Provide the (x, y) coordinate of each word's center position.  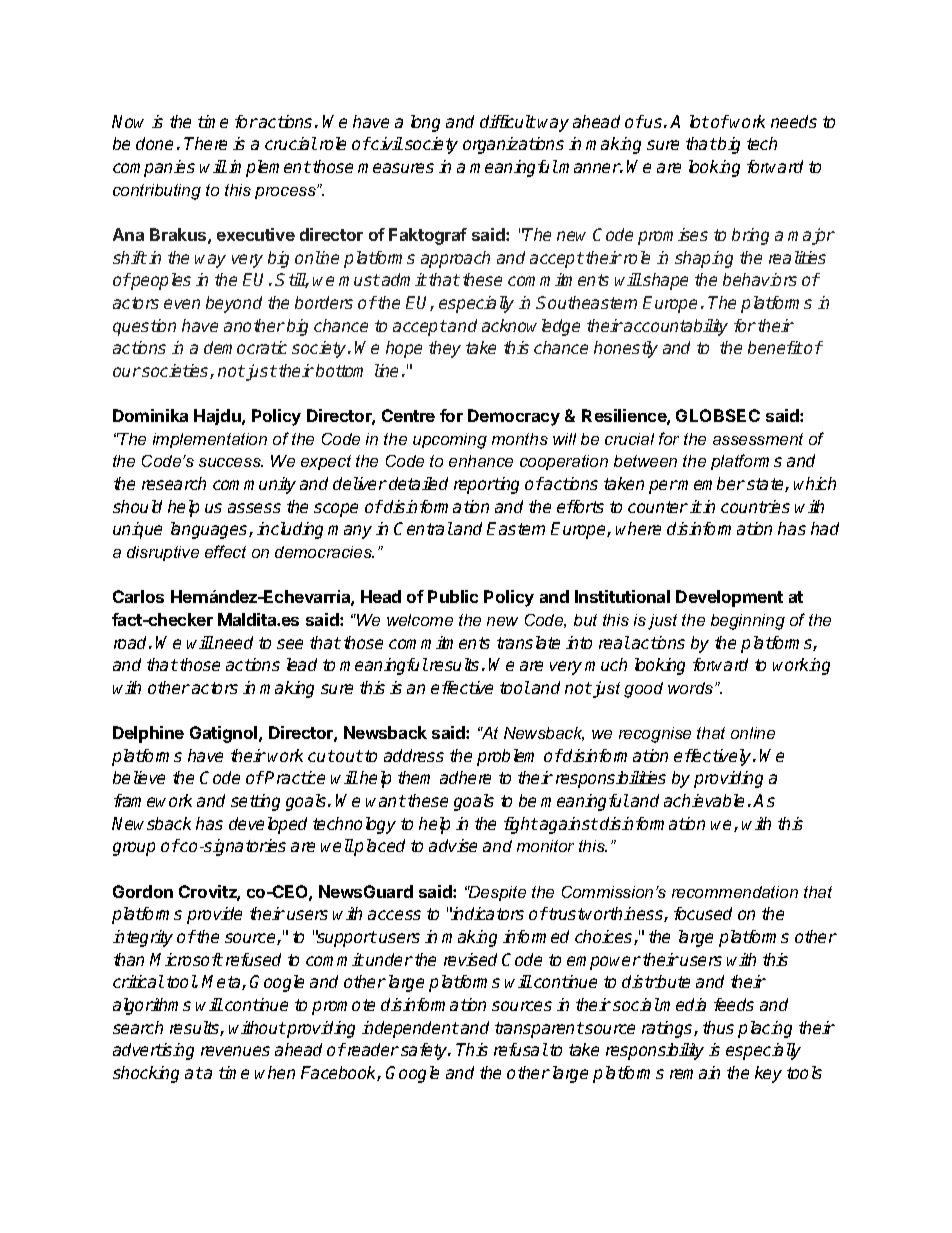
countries (755, 506)
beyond (234, 304)
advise (453, 845)
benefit (775, 347)
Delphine (148, 734)
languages (210, 530)
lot (699, 121)
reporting (486, 485)
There (205, 143)
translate (528, 642)
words (692, 688)
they (445, 349)
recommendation (735, 892)
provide (214, 915)
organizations (513, 145)
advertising (153, 1051)
